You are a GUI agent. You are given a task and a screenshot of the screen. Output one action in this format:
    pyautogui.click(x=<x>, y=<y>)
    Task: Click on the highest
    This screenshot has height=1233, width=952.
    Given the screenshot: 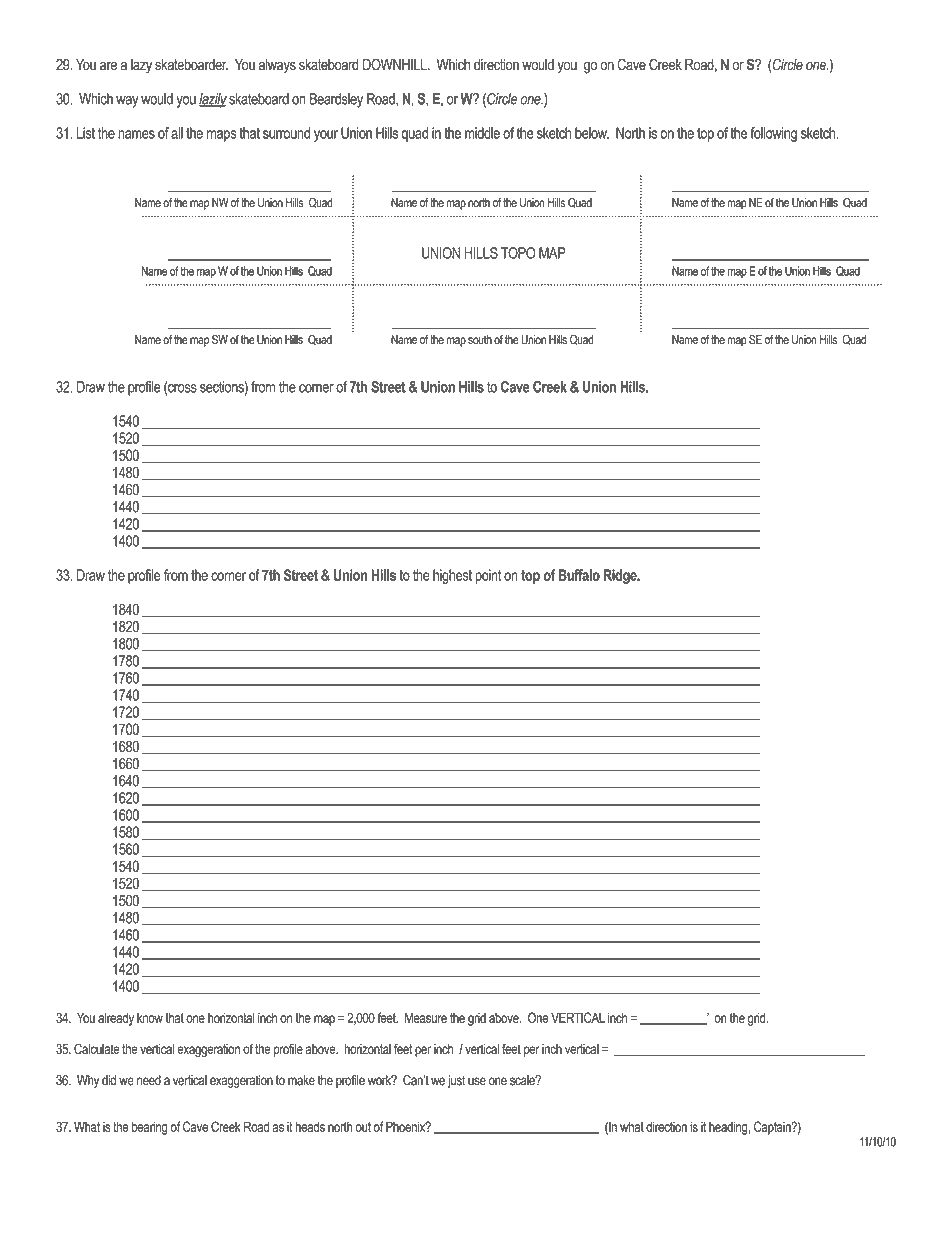 What is the action you would take?
    pyautogui.click(x=452, y=576)
